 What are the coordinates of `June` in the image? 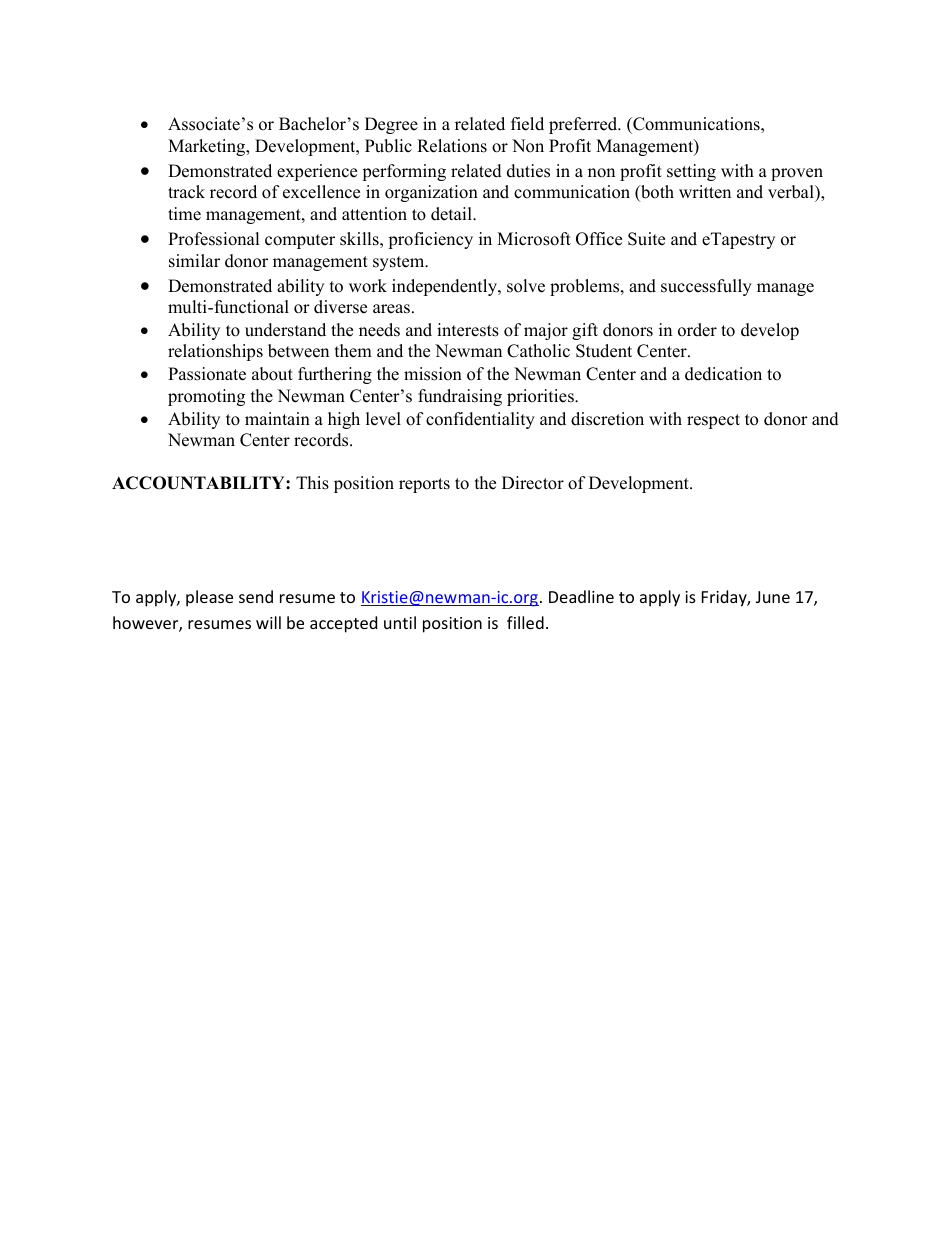 It's located at (773, 597).
